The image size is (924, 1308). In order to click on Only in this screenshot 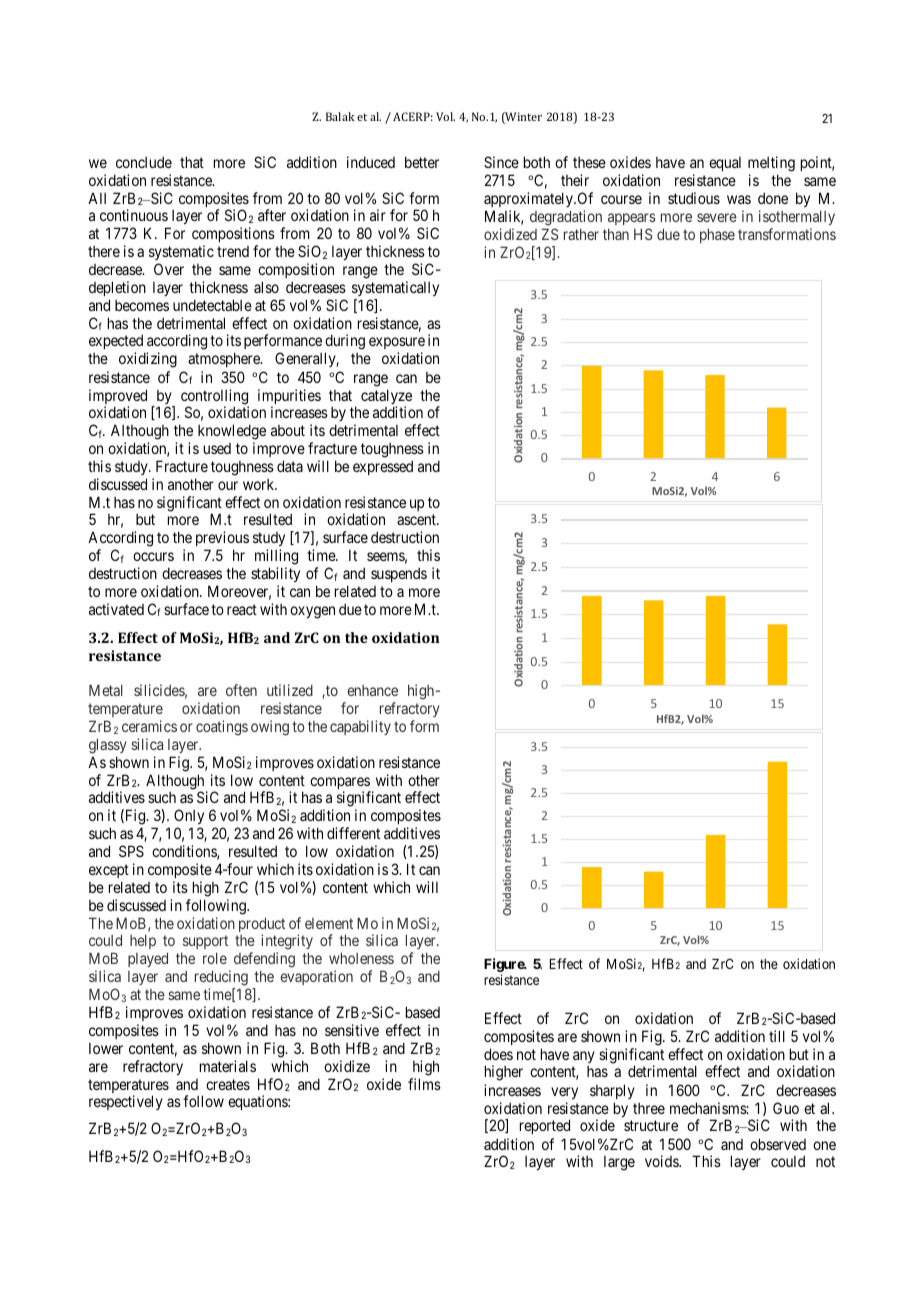, I will do `click(189, 818)`.
